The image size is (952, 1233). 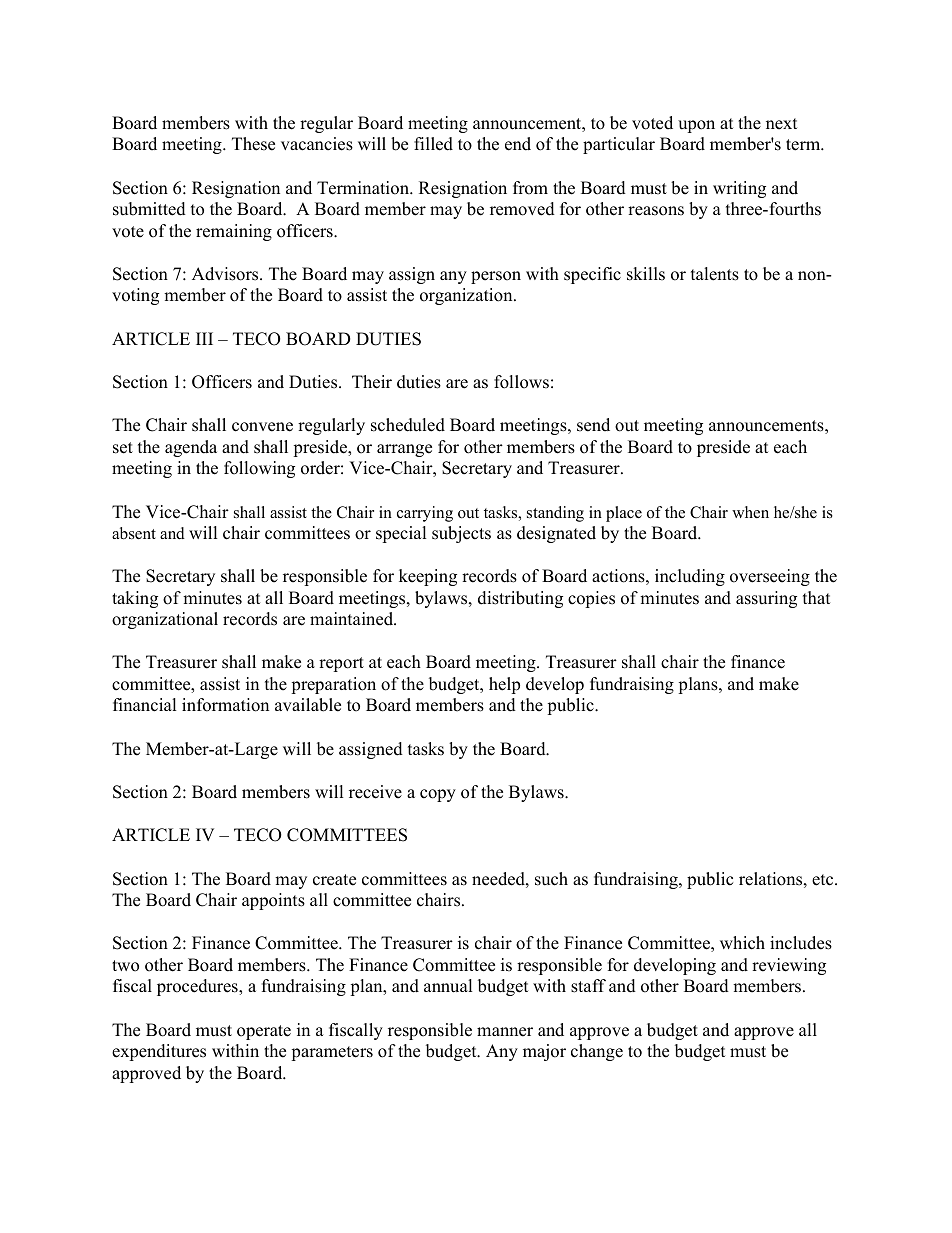 I want to click on operate, so click(x=264, y=1032).
